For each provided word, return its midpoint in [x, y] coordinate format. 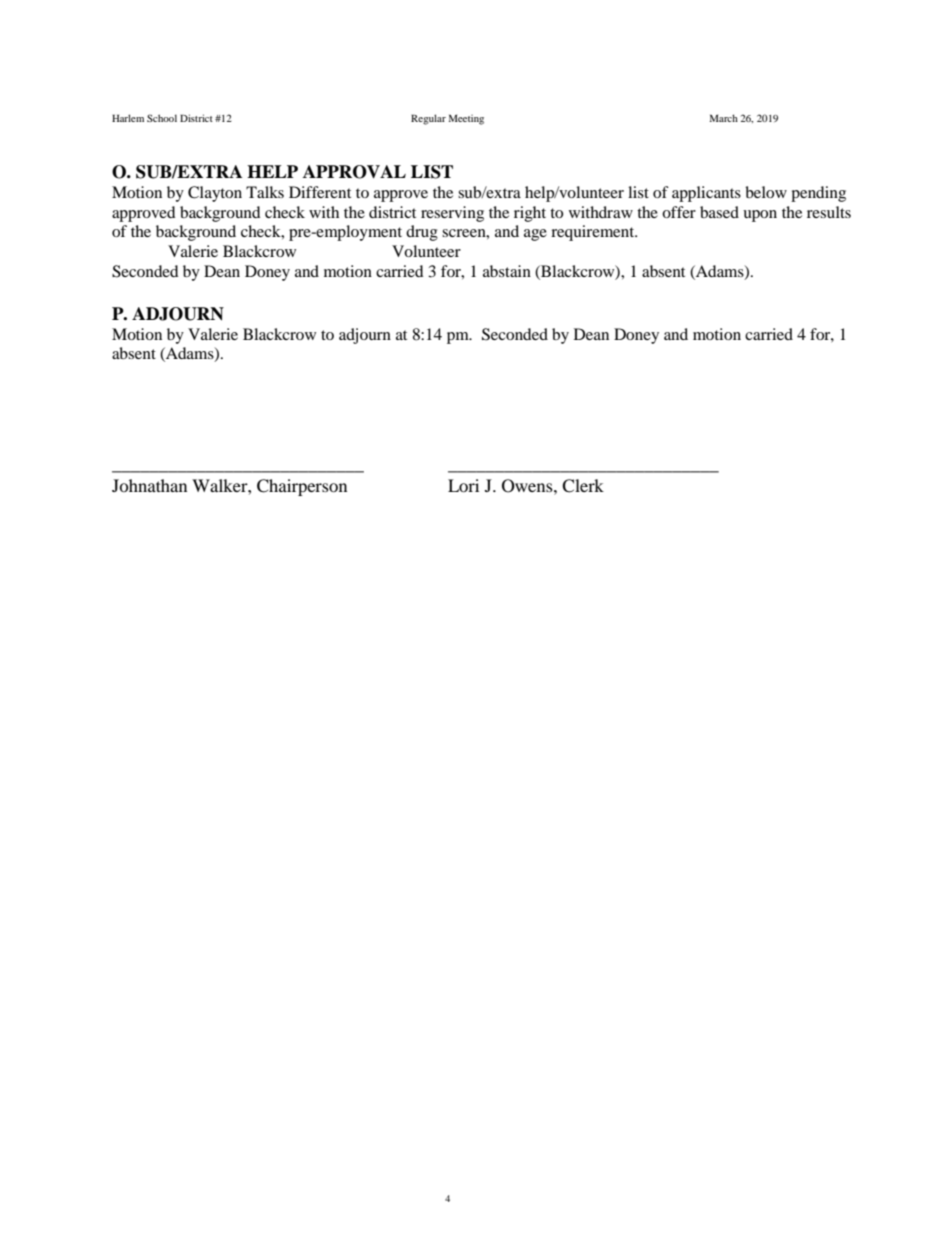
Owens [528, 486]
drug [422, 233]
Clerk [583, 486]
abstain [507, 271]
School [162, 118]
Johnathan [149, 485]
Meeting [466, 119]
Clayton [215, 194]
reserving [452, 214]
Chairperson [302, 487]
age [535, 235]
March [724, 118]
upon [760, 216]
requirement [594, 233]
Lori [463, 485]
